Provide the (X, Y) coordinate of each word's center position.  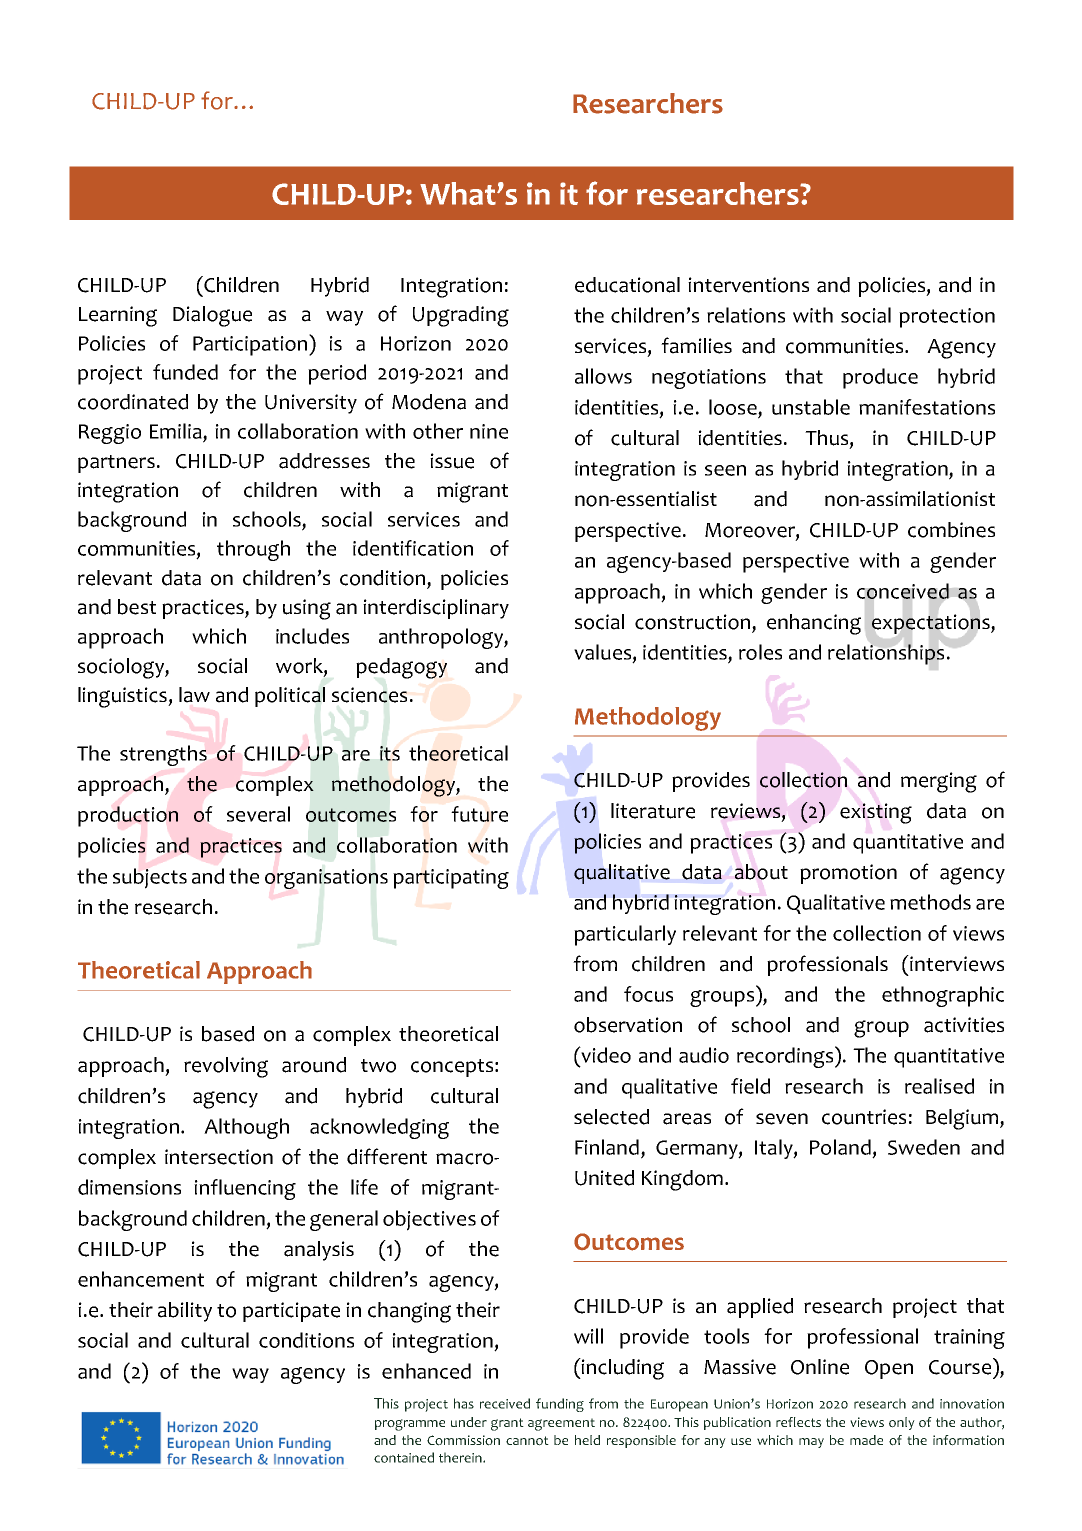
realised (939, 1086)
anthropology (442, 638)
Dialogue (212, 316)
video (605, 1054)
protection (947, 318)
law (194, 695)
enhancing (814, 624)
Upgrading (461, 316)
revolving (226, 1067)
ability (185, 1312)
